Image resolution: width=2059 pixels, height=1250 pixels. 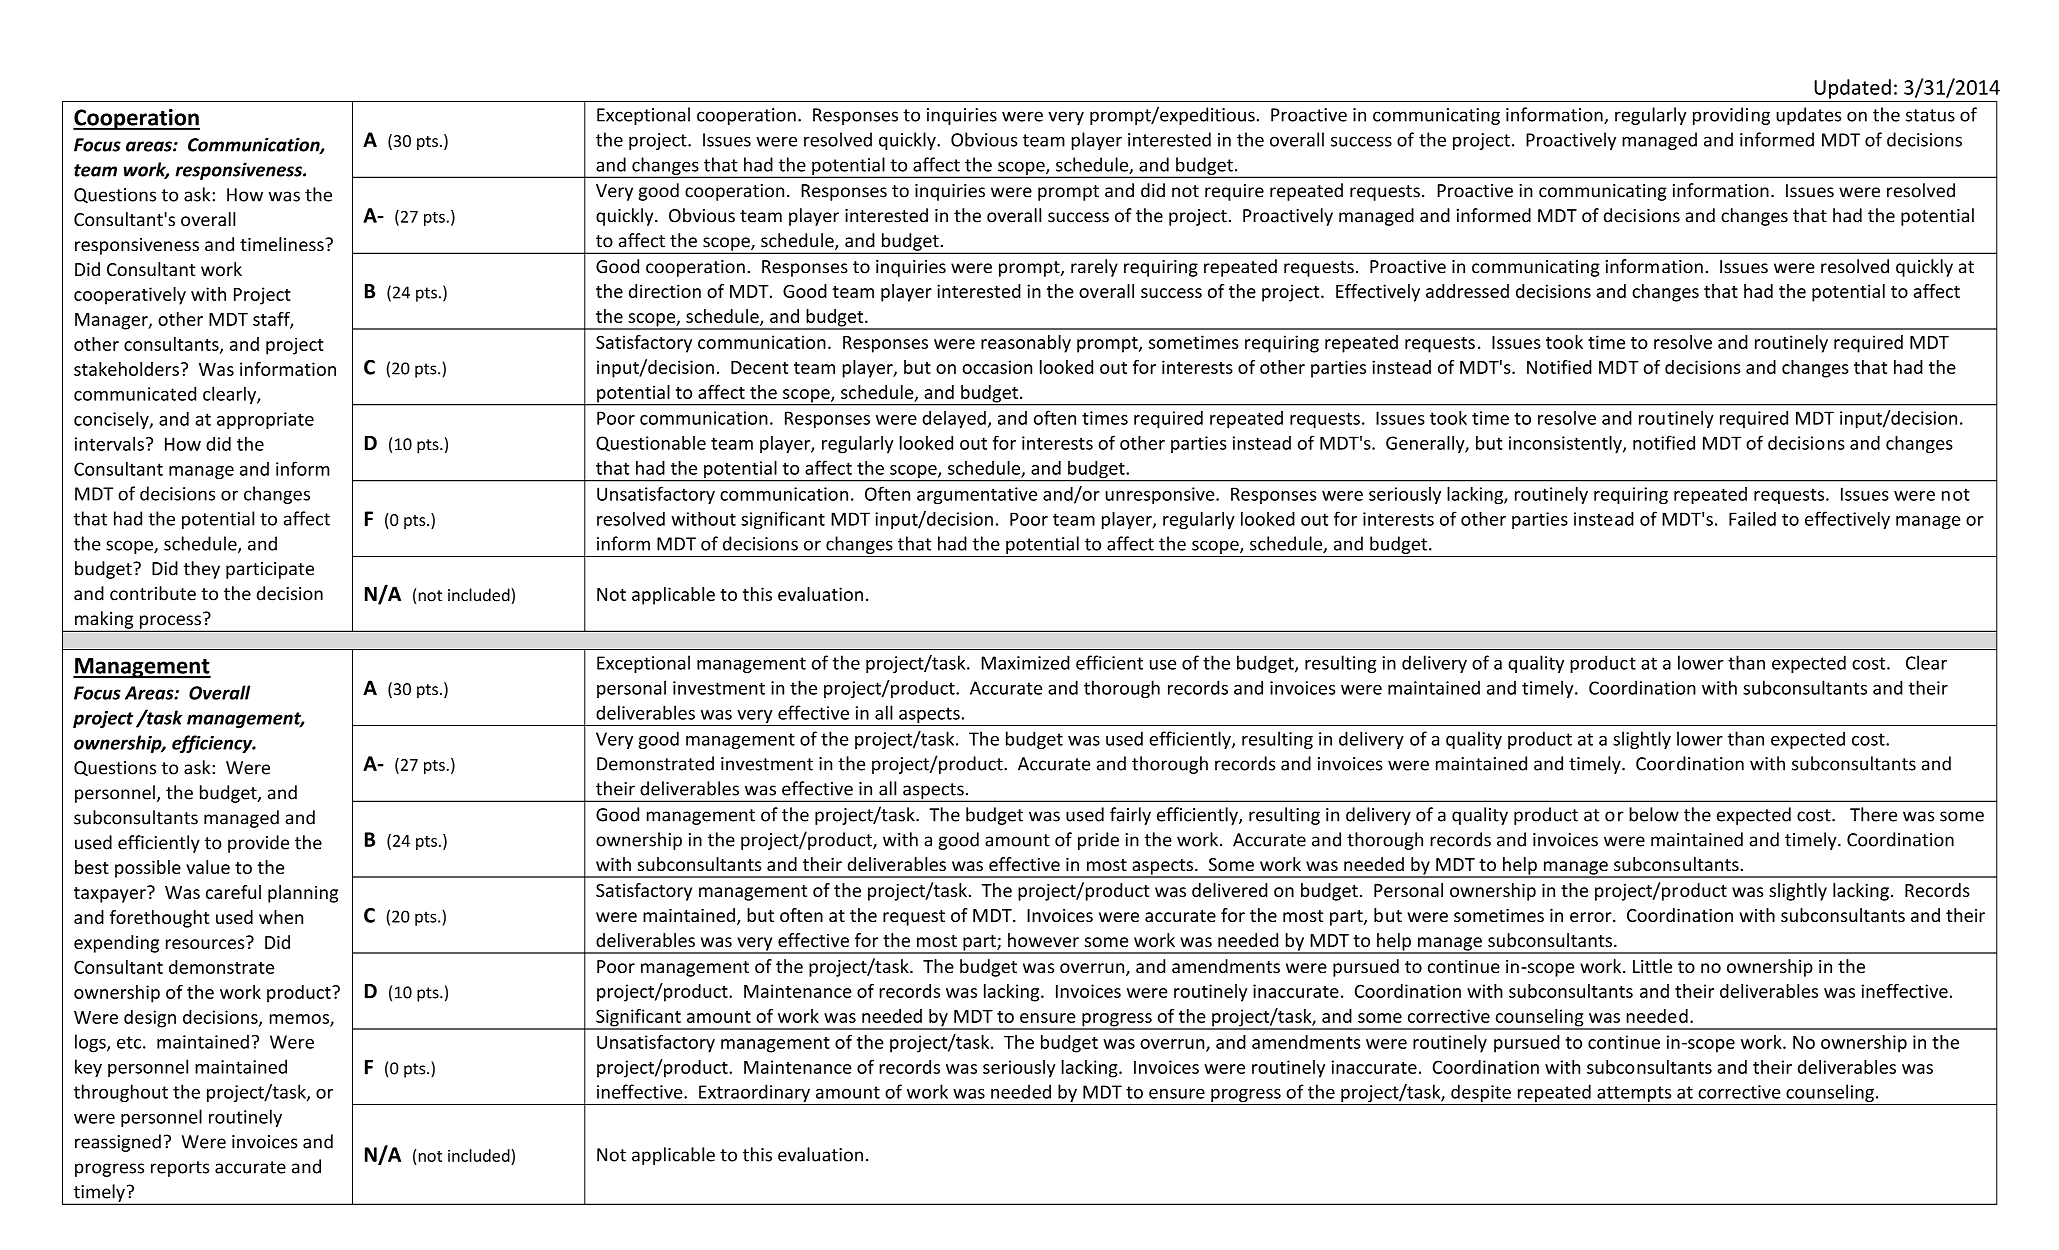 I want to click on Failed, so click(x=1752, y=519).
